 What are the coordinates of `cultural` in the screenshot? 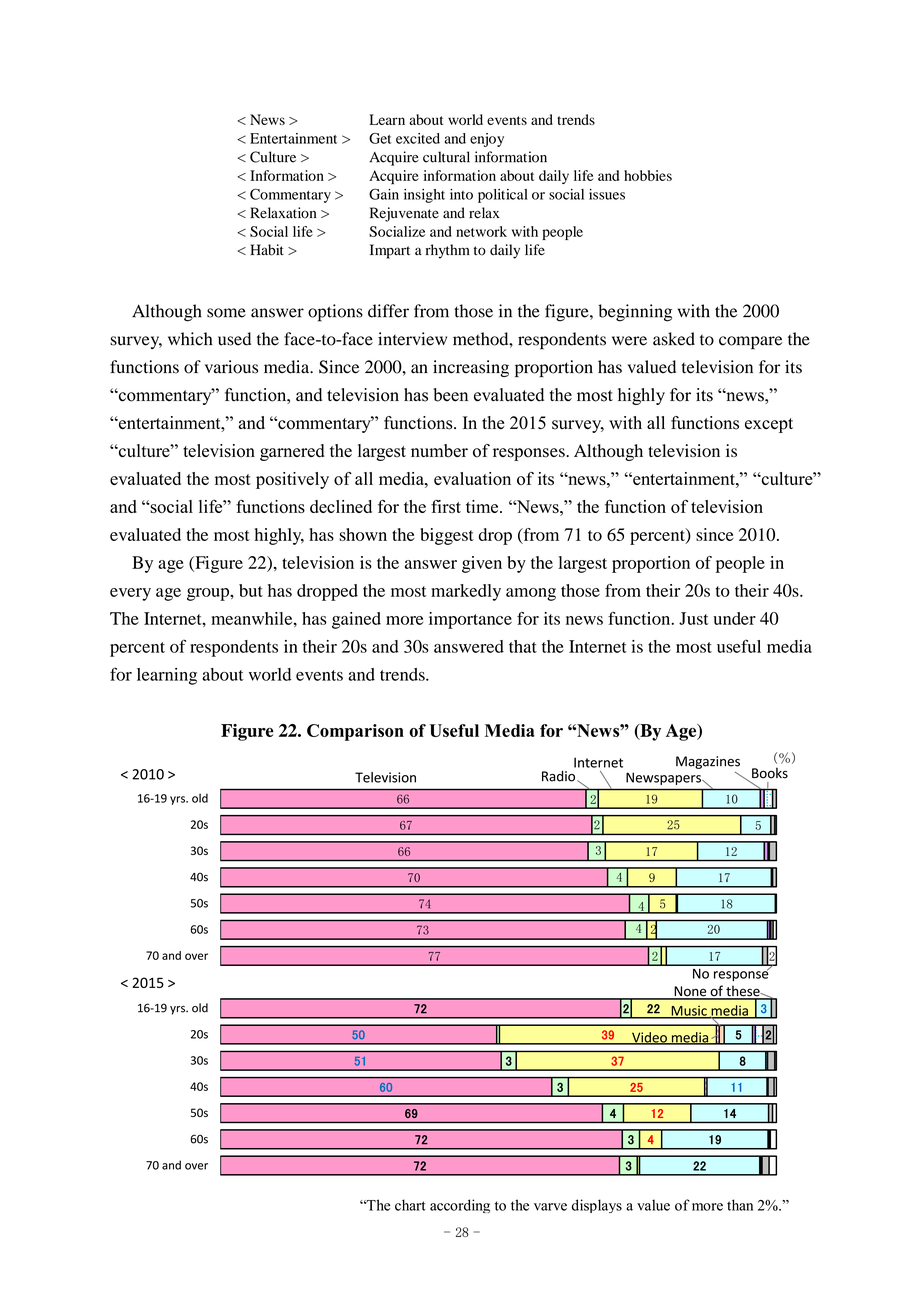 It's located at (446, 157).
